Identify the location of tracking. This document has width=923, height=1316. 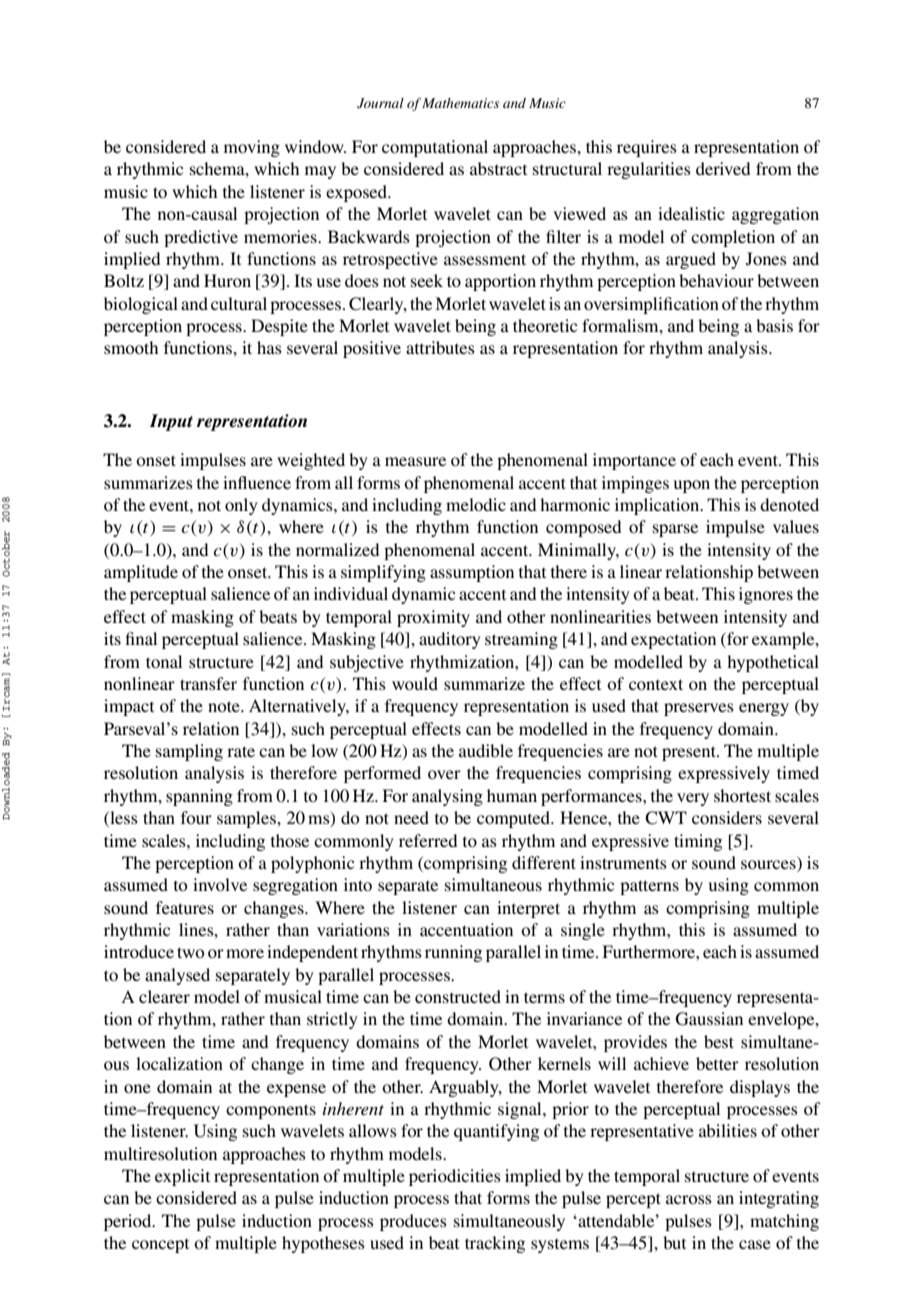
(495, 1244).
